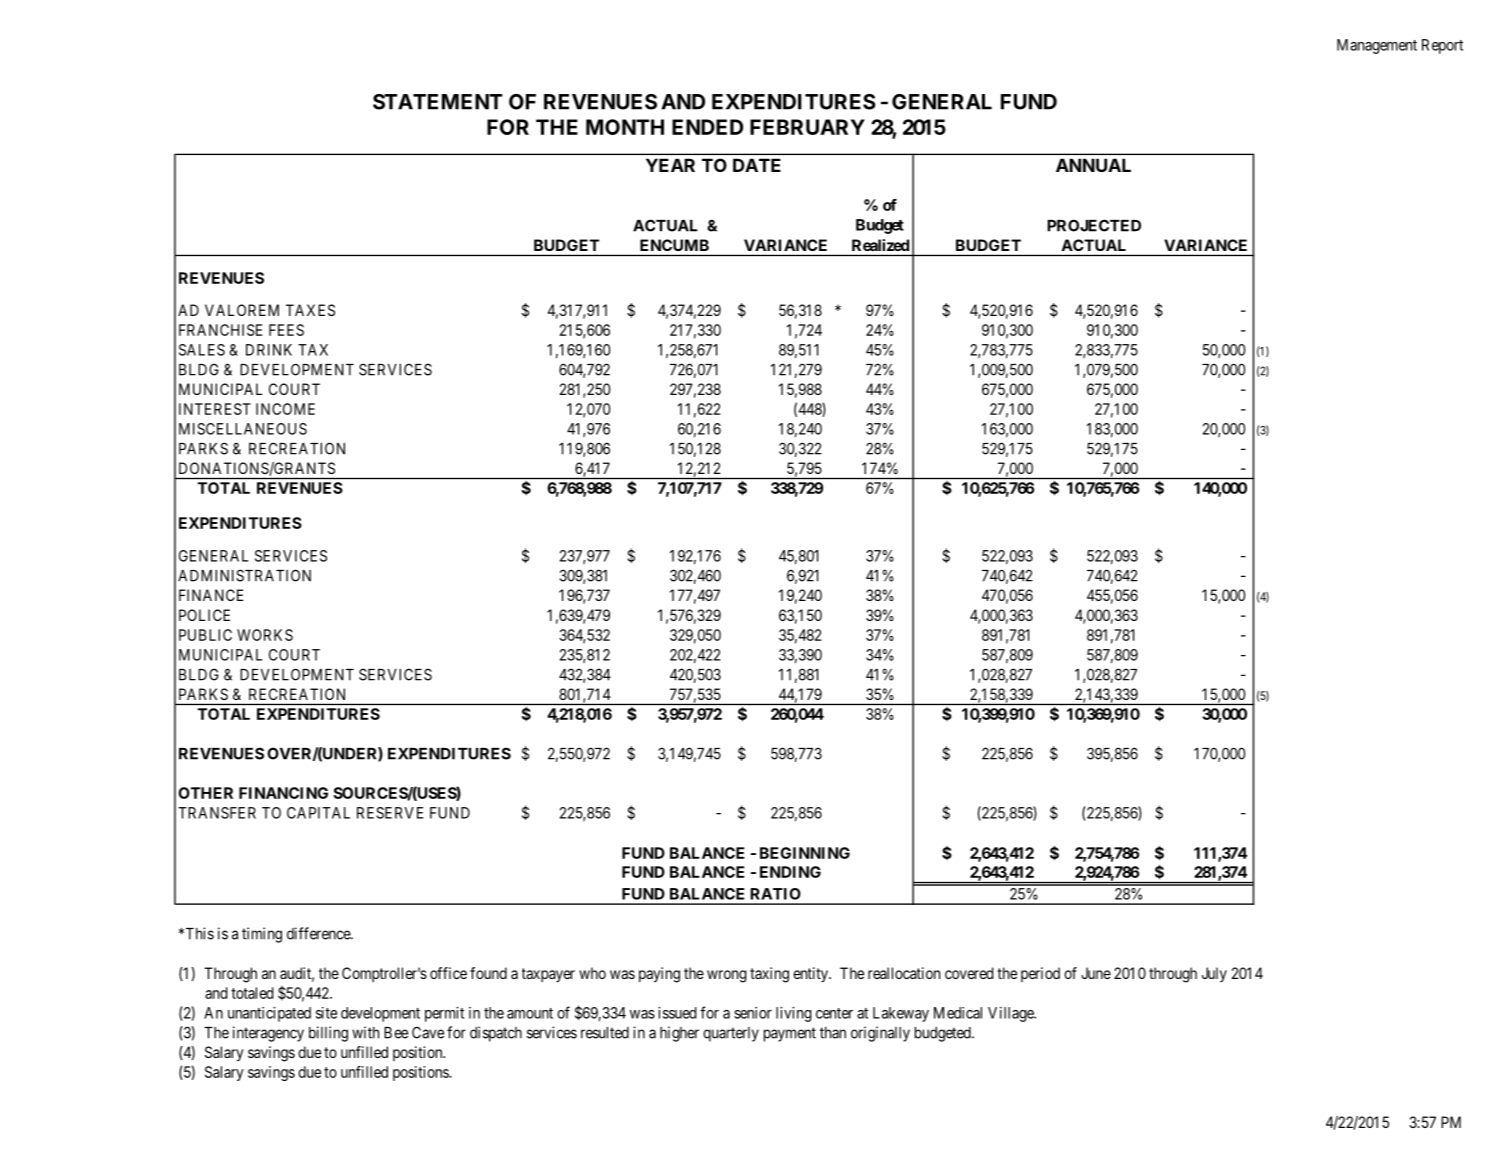  What do you see at coordinates (1377, 46) in the page?
I see `Management` at bounding box center [1377, 46].
